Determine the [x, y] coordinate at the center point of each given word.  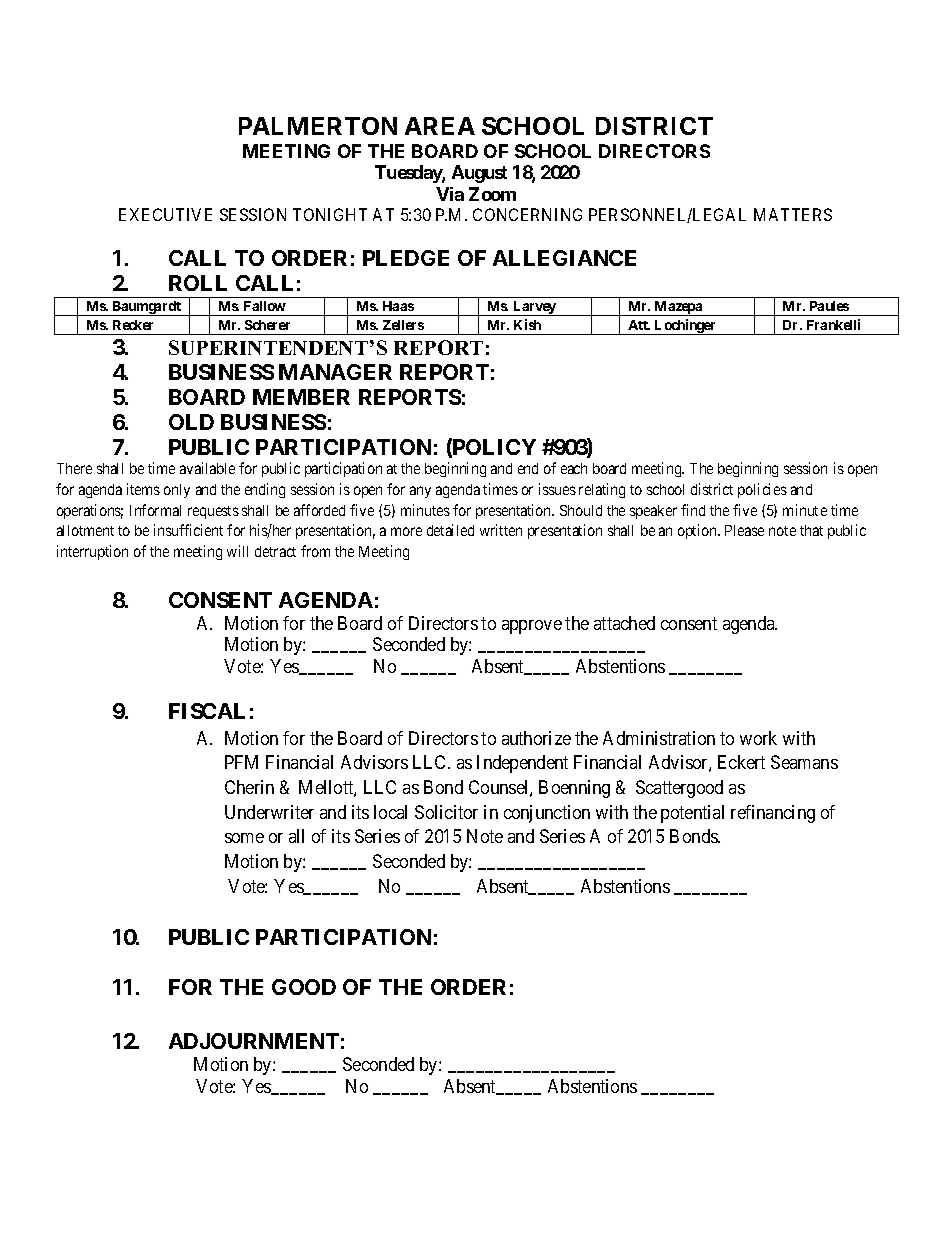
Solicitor [446, 812]
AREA [440, 126]
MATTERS [793, 214]
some [244, 838]
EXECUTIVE [165, 214]
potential [692, 814]
